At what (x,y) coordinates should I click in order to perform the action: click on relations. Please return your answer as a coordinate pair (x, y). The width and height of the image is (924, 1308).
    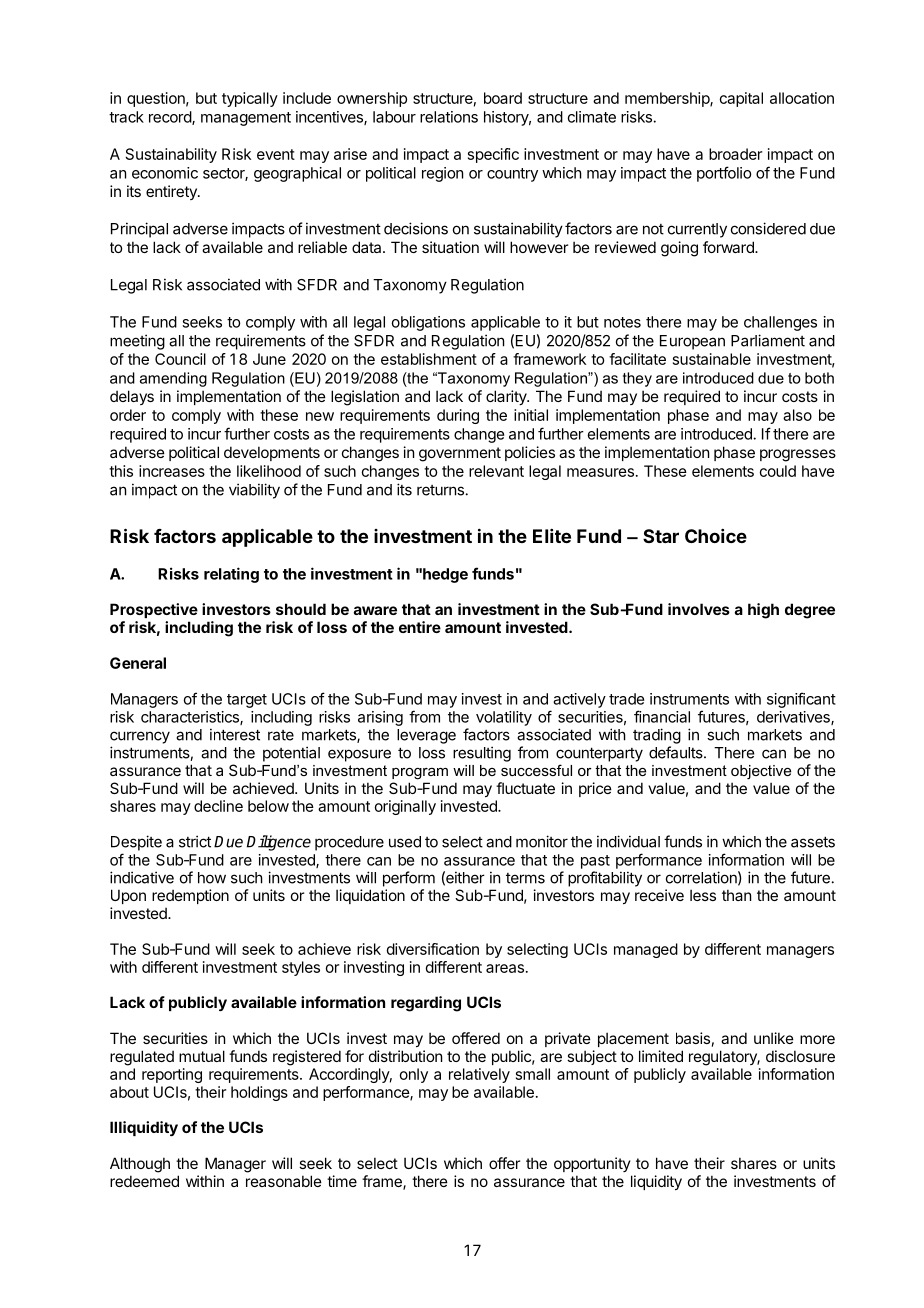
    Looking at the image, I should click on (449, 117).
